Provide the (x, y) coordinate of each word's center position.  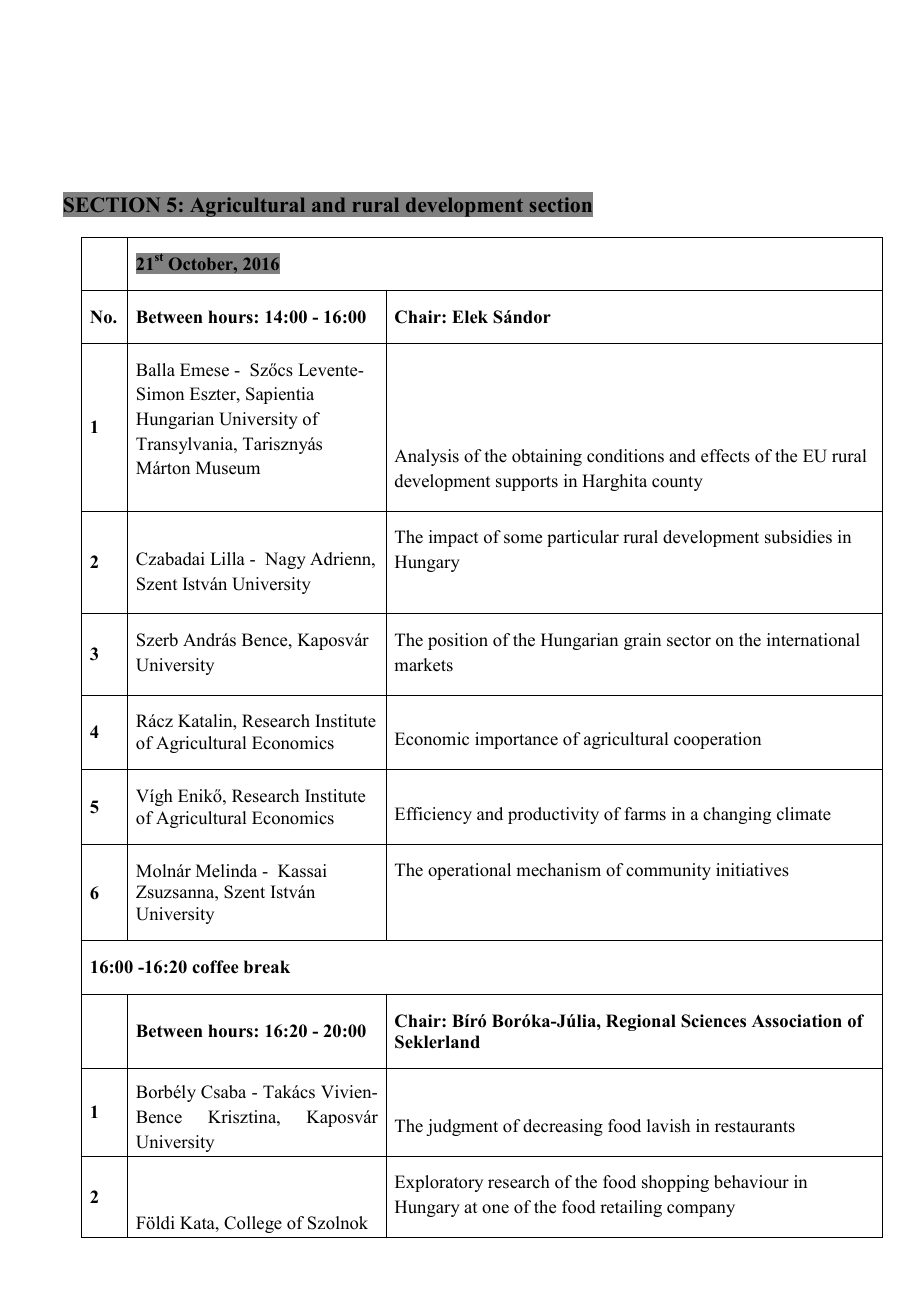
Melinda (226, 871)
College (253, 1224)
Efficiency (433, 815)
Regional (641, 1022)
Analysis (426, 457)
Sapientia (280, 395)
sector (689, 641)
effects (725, 456)
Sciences (713, 1021)
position (458, 641)
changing (737, 815)
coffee (215, 967)
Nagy (285, 560)
